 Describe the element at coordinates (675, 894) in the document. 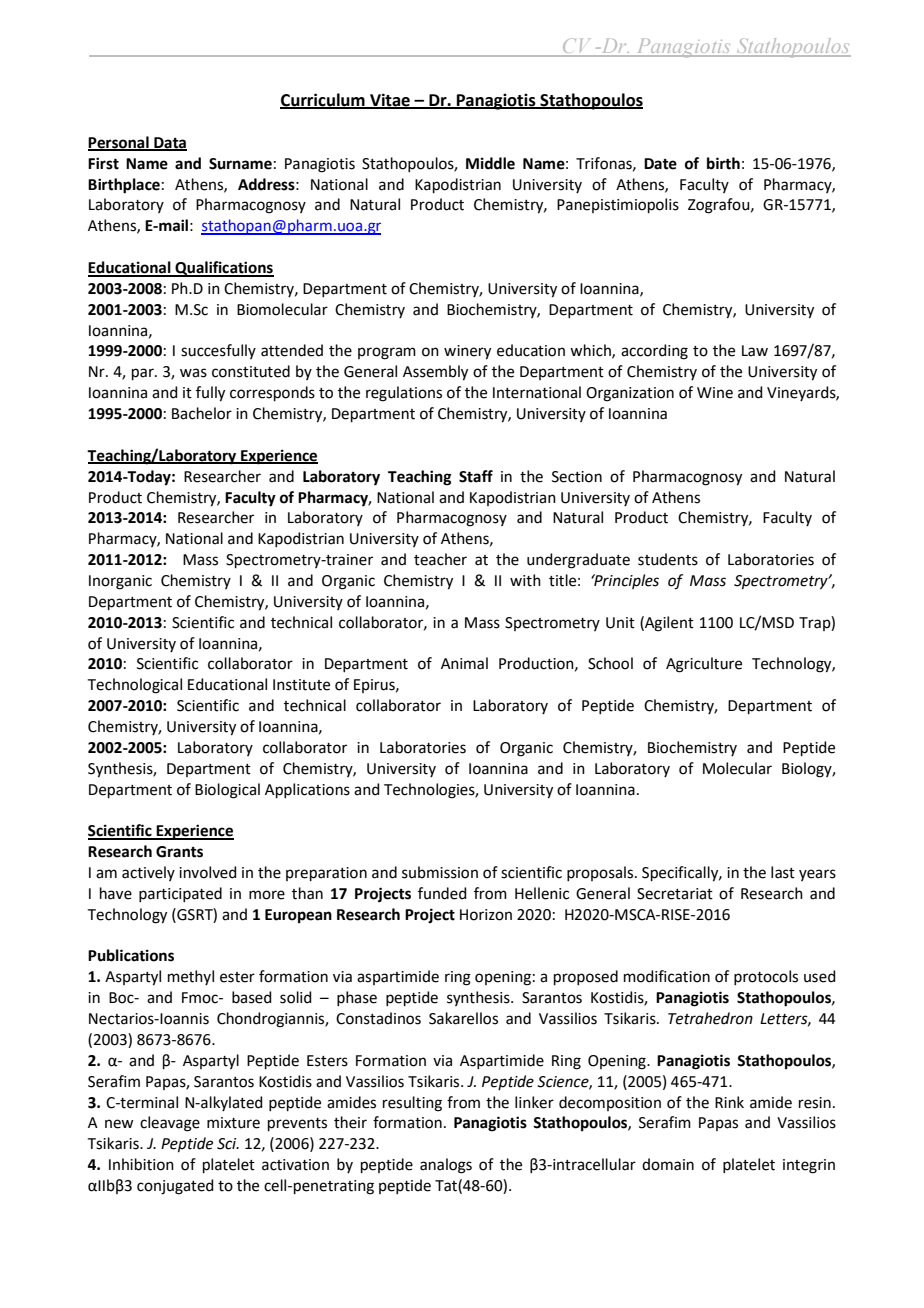

I see `Secretariat` at that location.
